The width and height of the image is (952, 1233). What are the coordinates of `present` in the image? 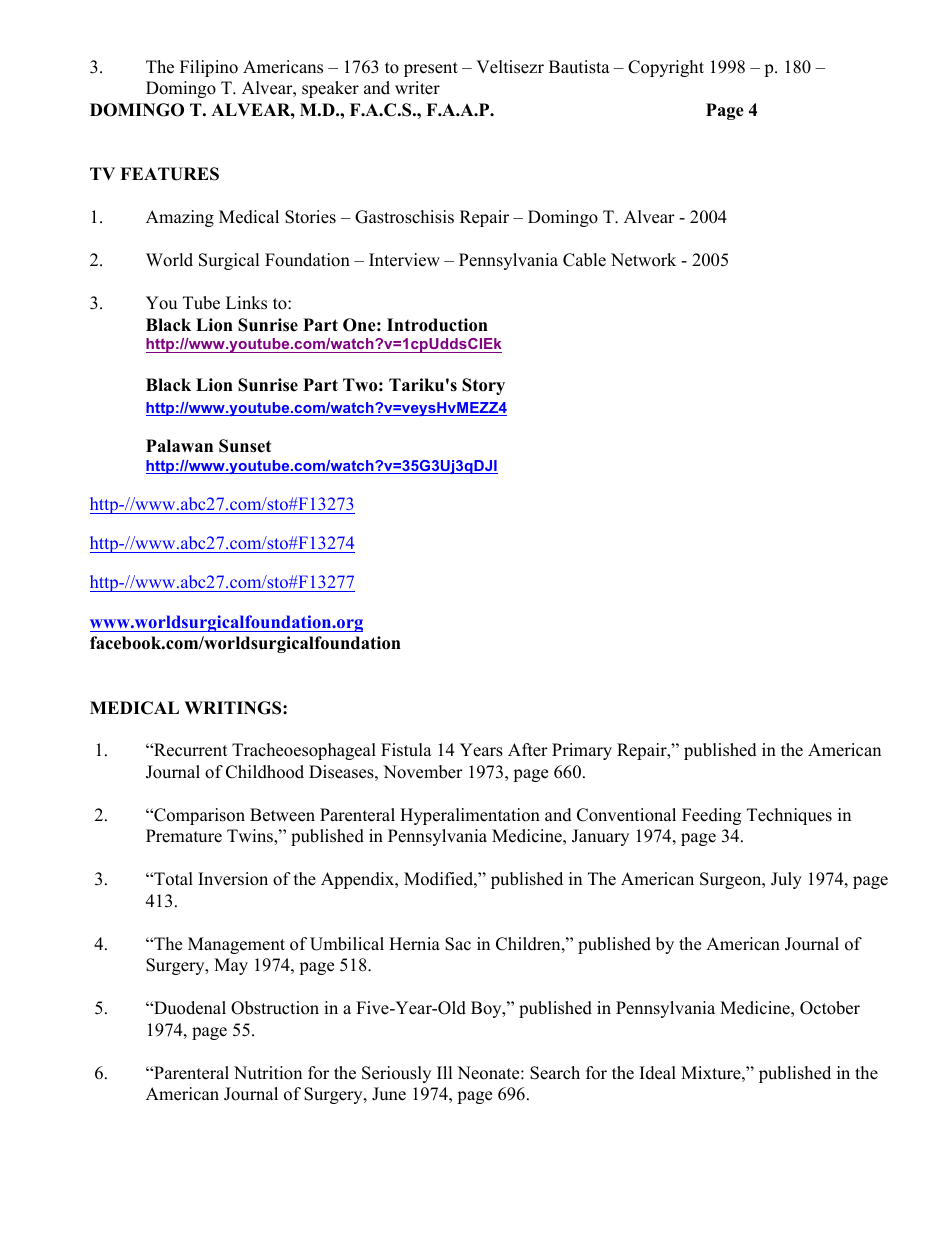 It's located at (431, 69).
